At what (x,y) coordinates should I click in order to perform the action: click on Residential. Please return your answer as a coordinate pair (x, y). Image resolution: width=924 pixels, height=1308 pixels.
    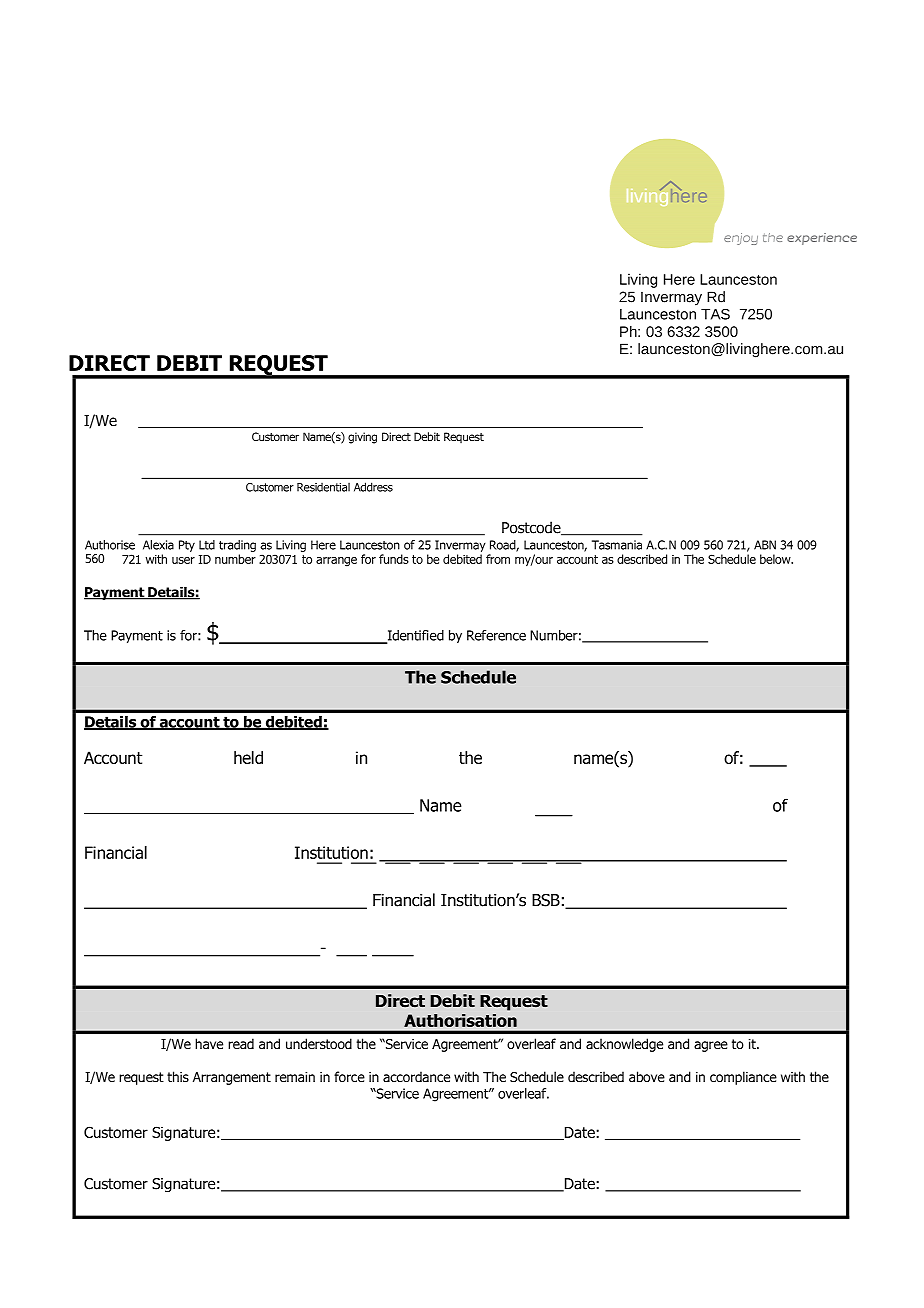
    Looking at the image, I should click on (323, 487).
